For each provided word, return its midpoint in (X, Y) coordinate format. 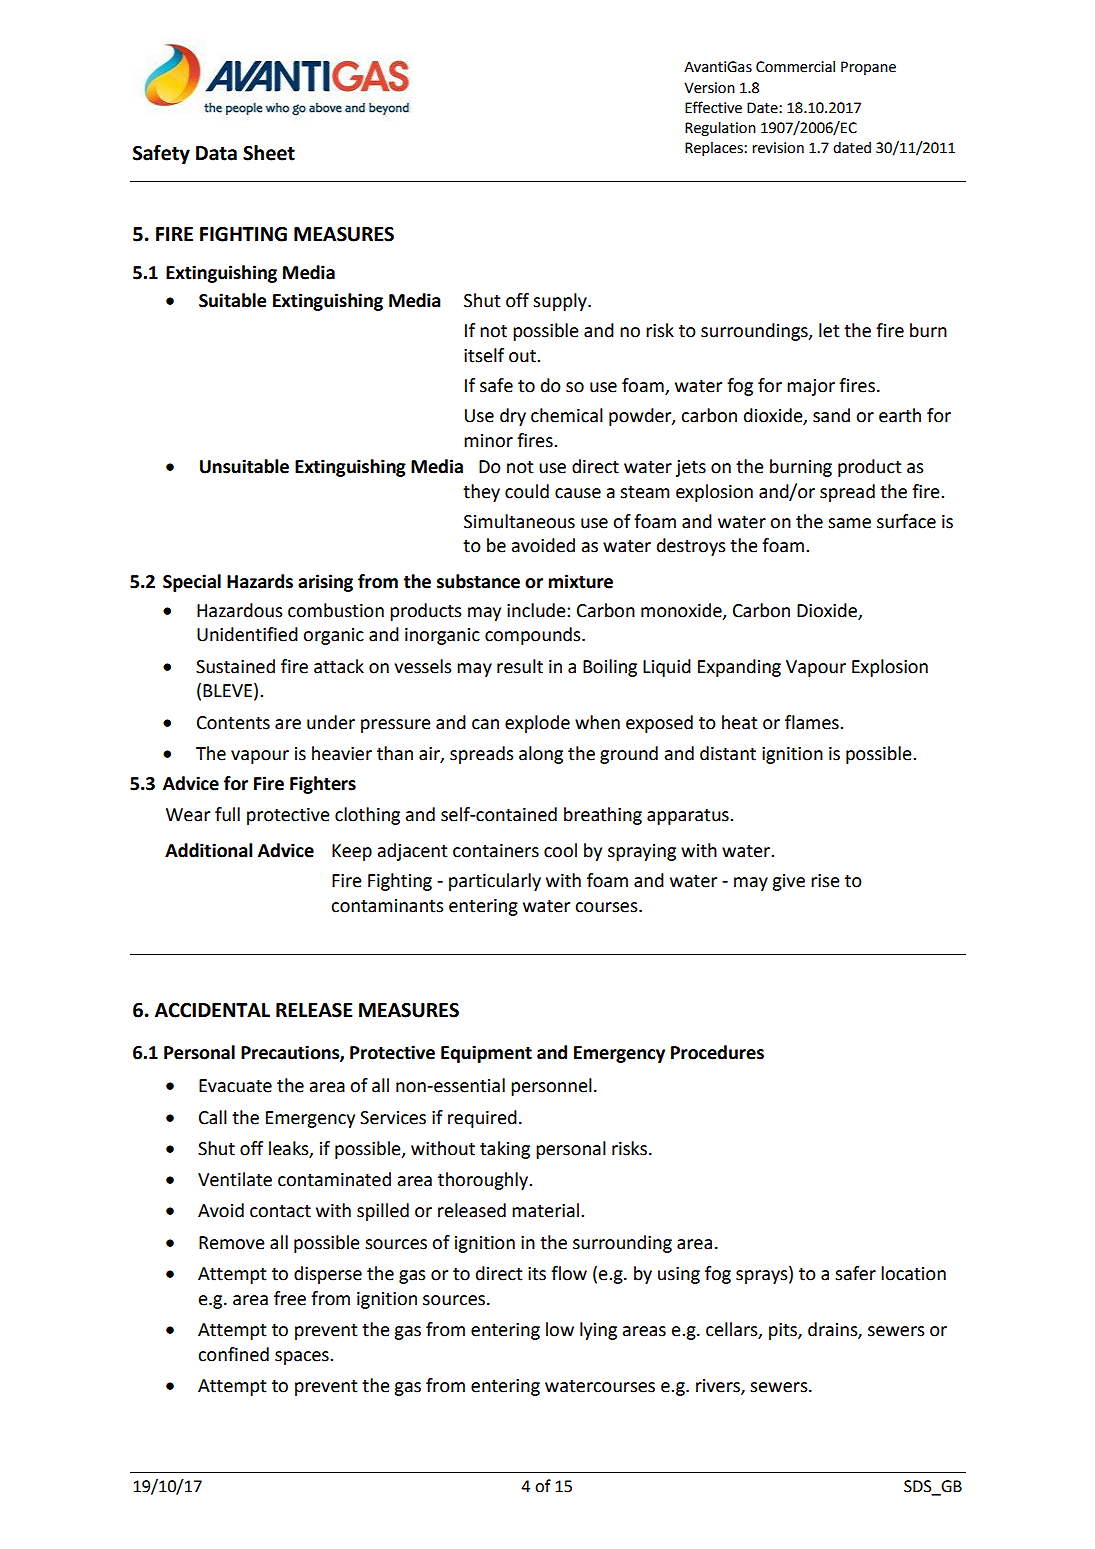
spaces (303, 1358)
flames (813, 722)
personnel (551, 1087)
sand (831, 415)
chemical (567, 415)
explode (537, 724)
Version (709, 88)
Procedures (717, 1052)
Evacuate (235, 1086)
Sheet (269, 153)
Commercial (795, 67)
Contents (233, 723)
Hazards (260, 581)
